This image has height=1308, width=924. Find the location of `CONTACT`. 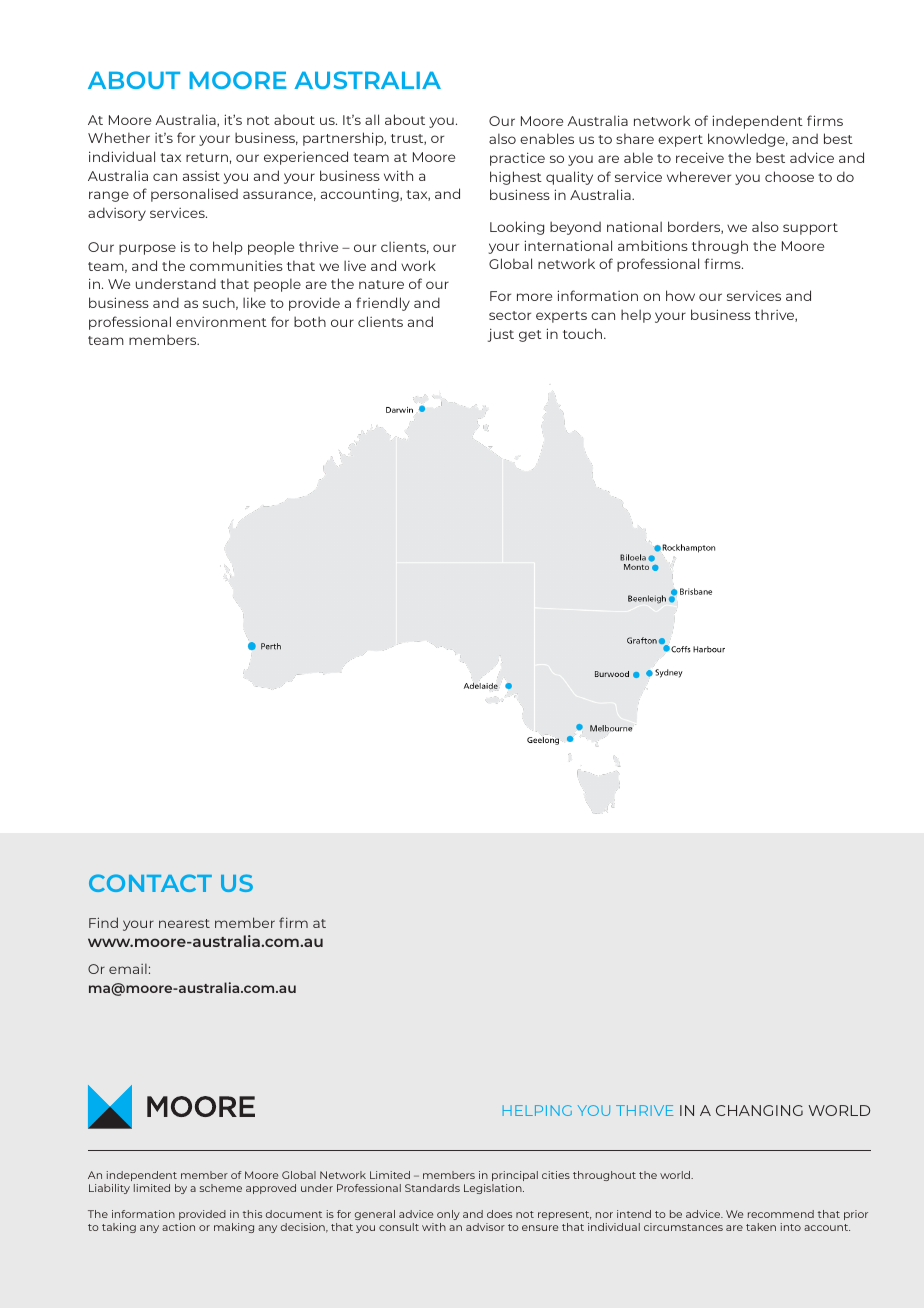

CONTACT is located at coordinates (150, 883).
